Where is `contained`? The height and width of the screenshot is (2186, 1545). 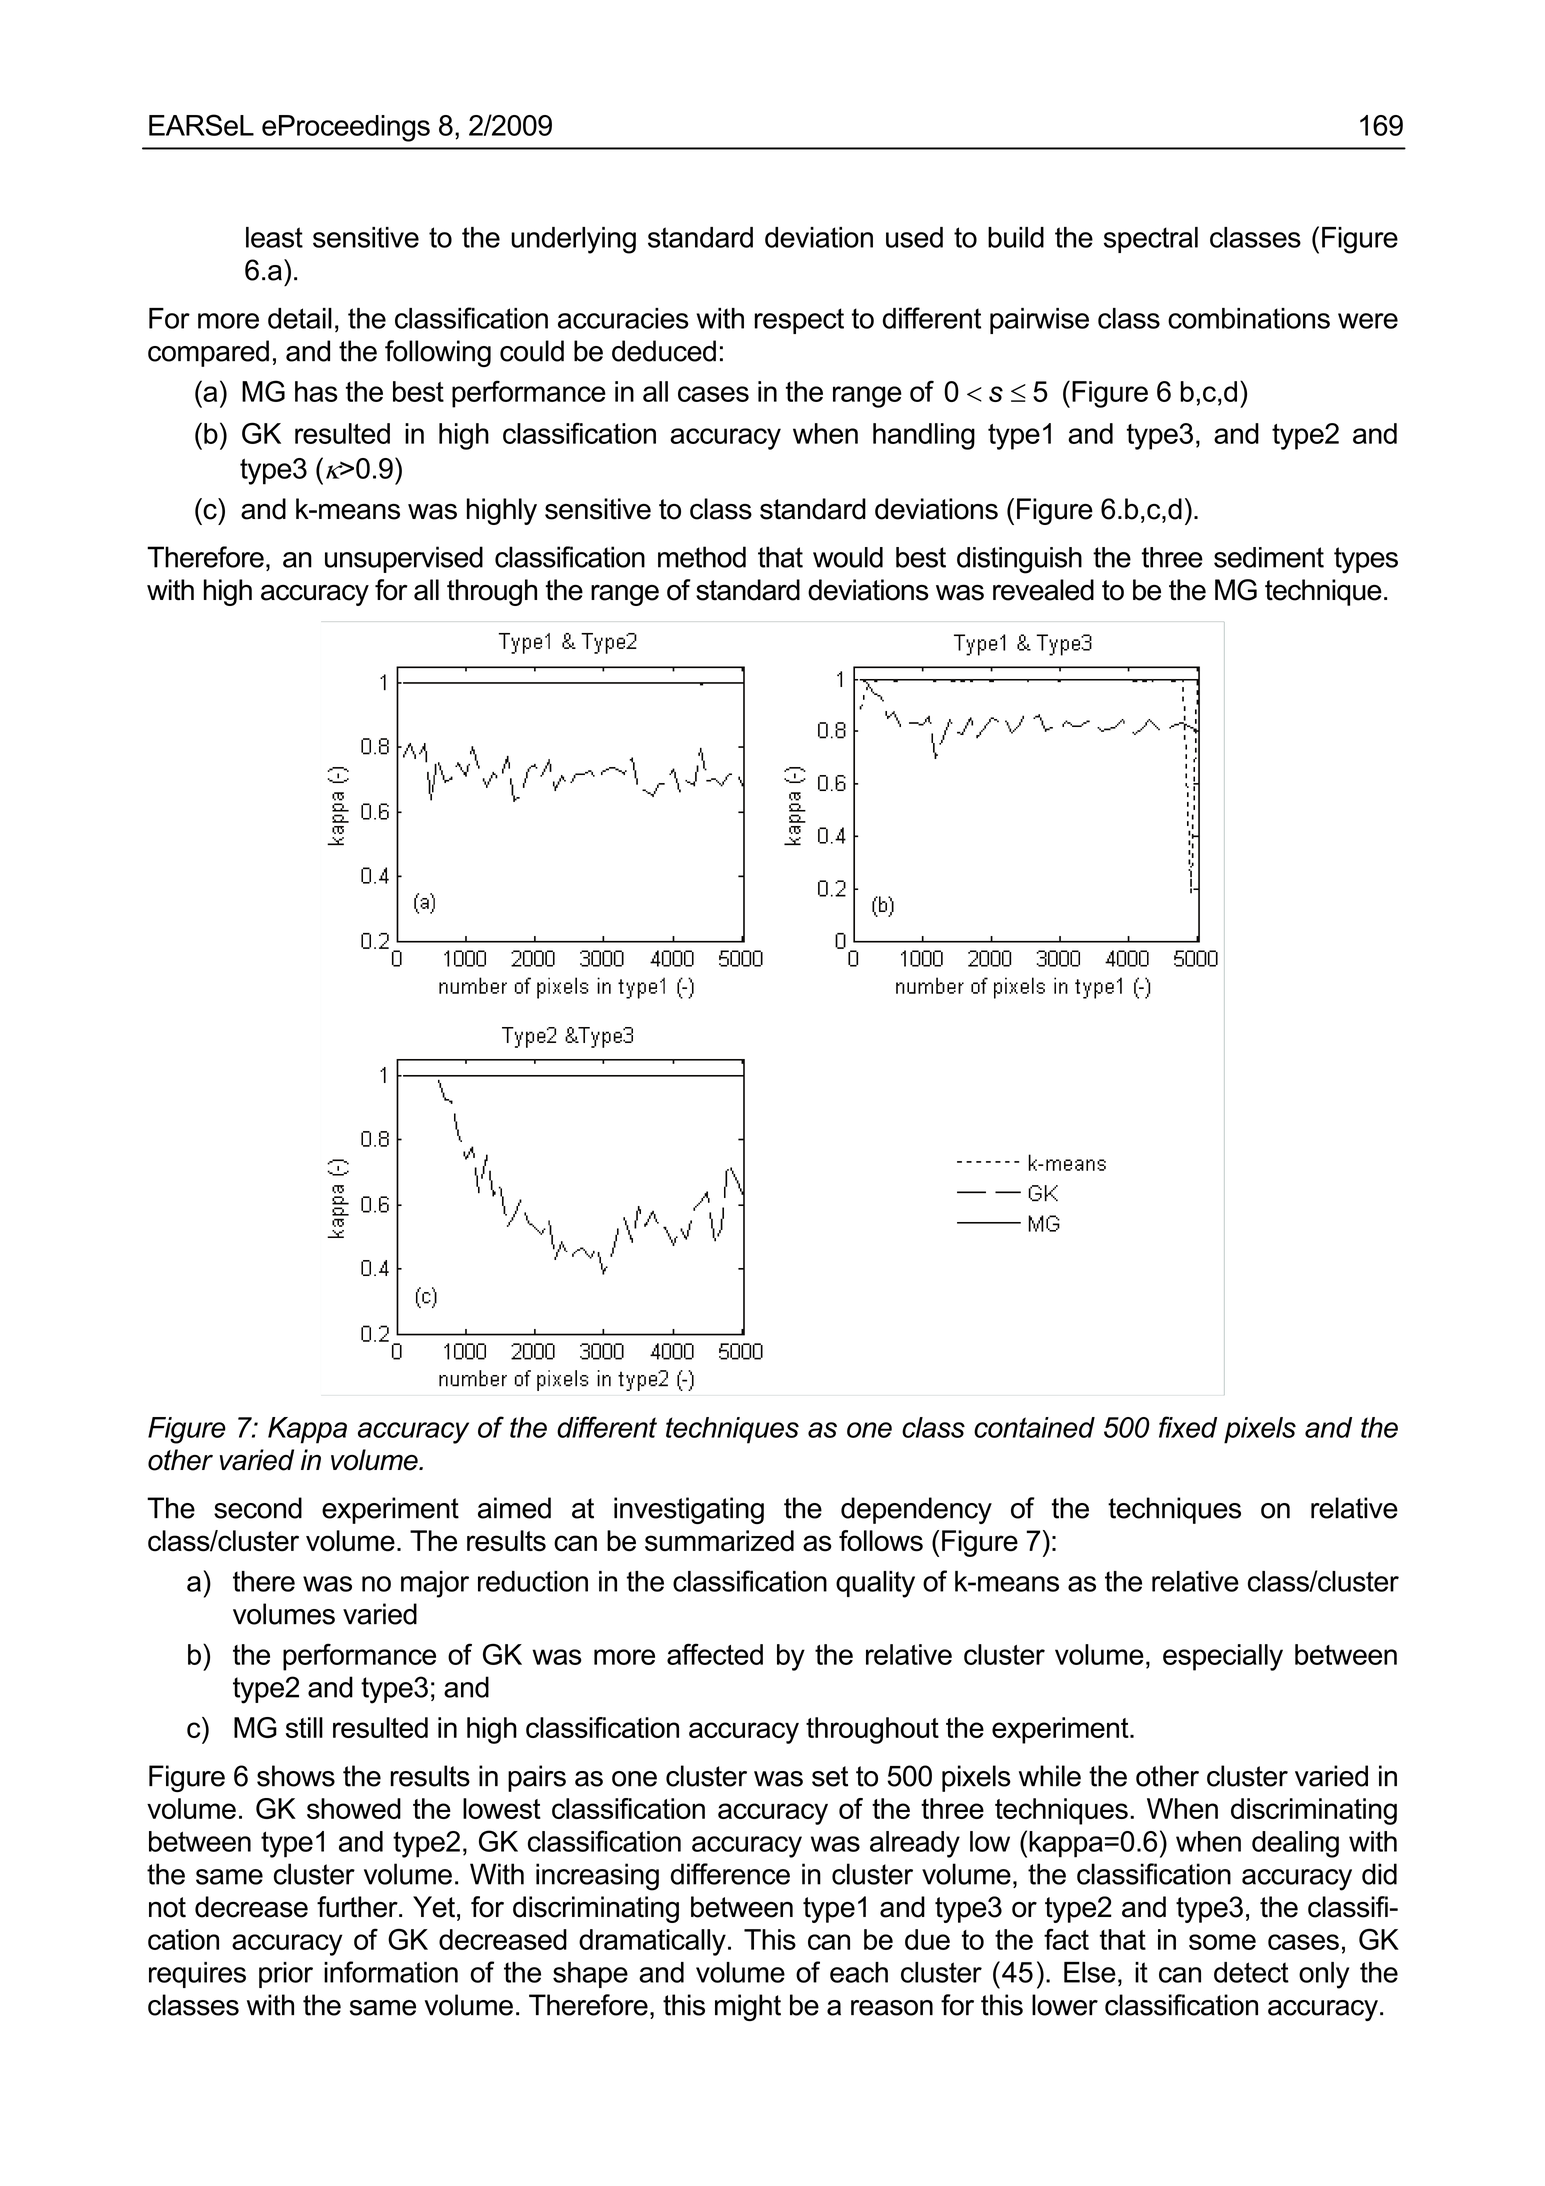 contained is located at coordinates (1034, 1427).
